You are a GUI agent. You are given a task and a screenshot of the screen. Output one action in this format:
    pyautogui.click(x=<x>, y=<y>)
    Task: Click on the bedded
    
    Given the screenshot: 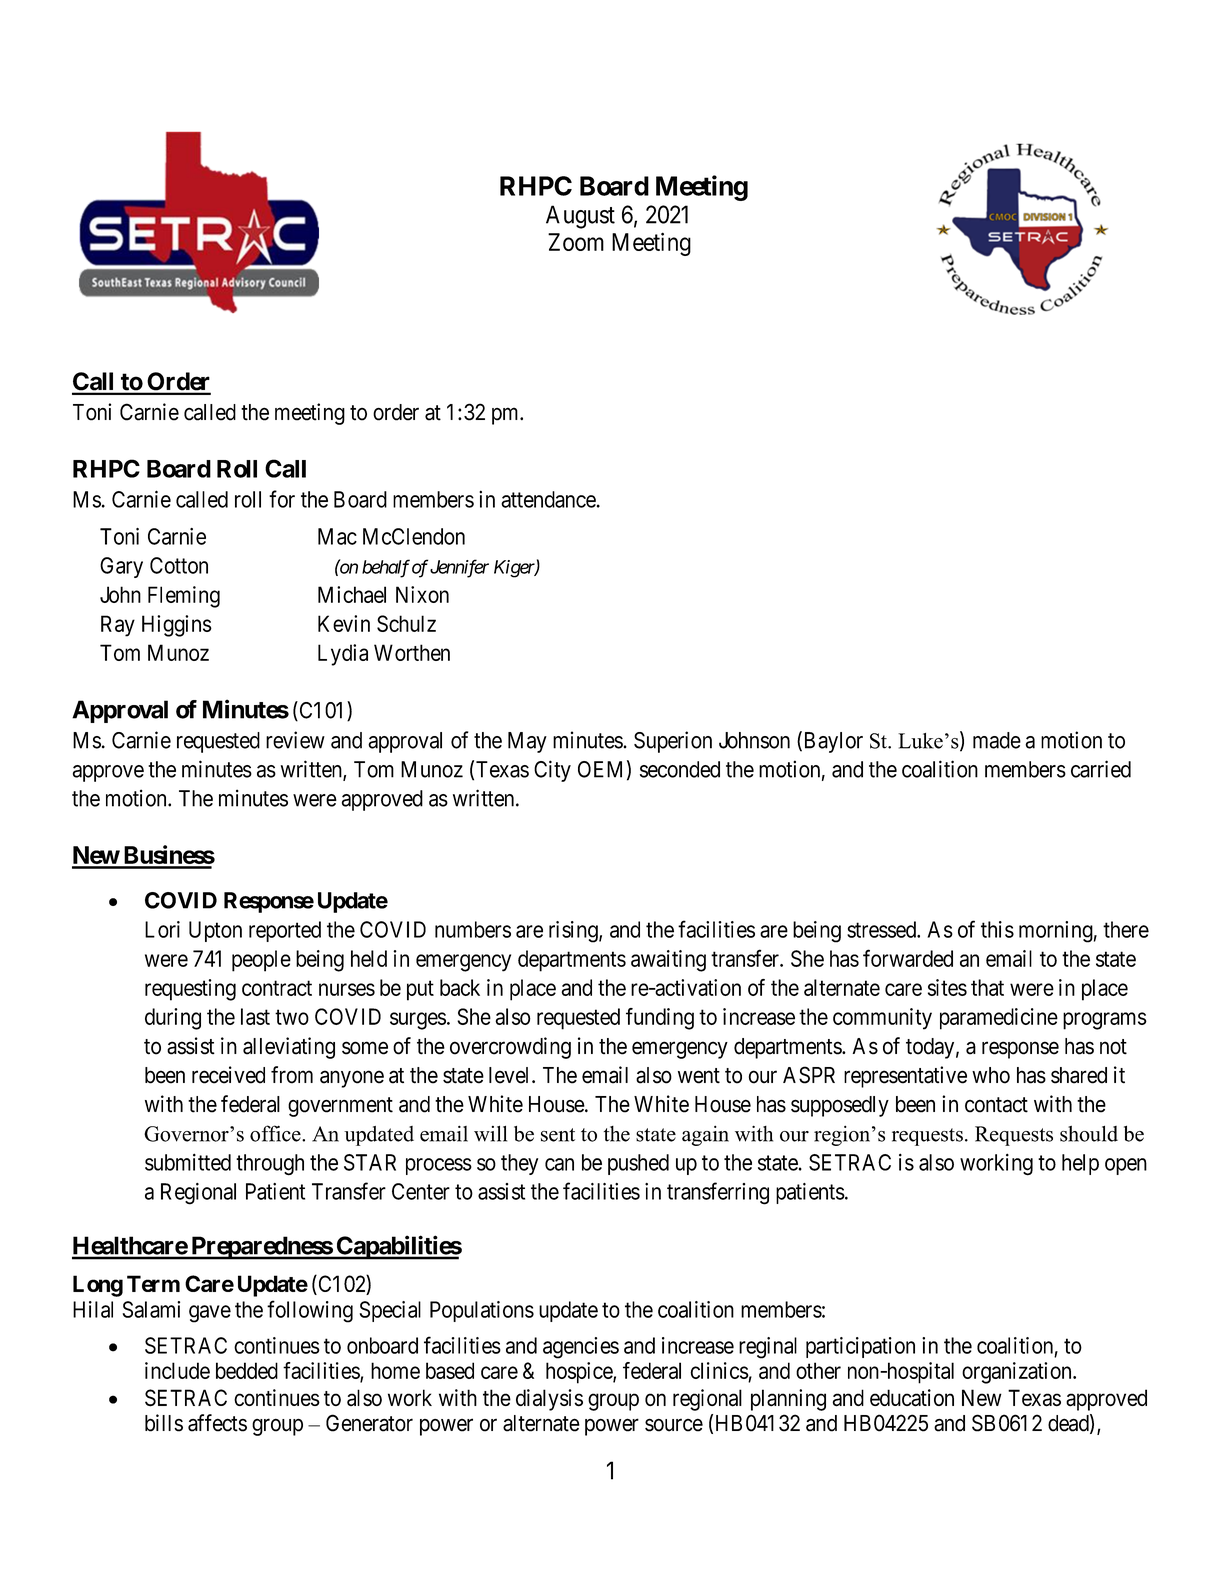 What is the action you would take?
    pyautogui.click(x=247, y=1370)
